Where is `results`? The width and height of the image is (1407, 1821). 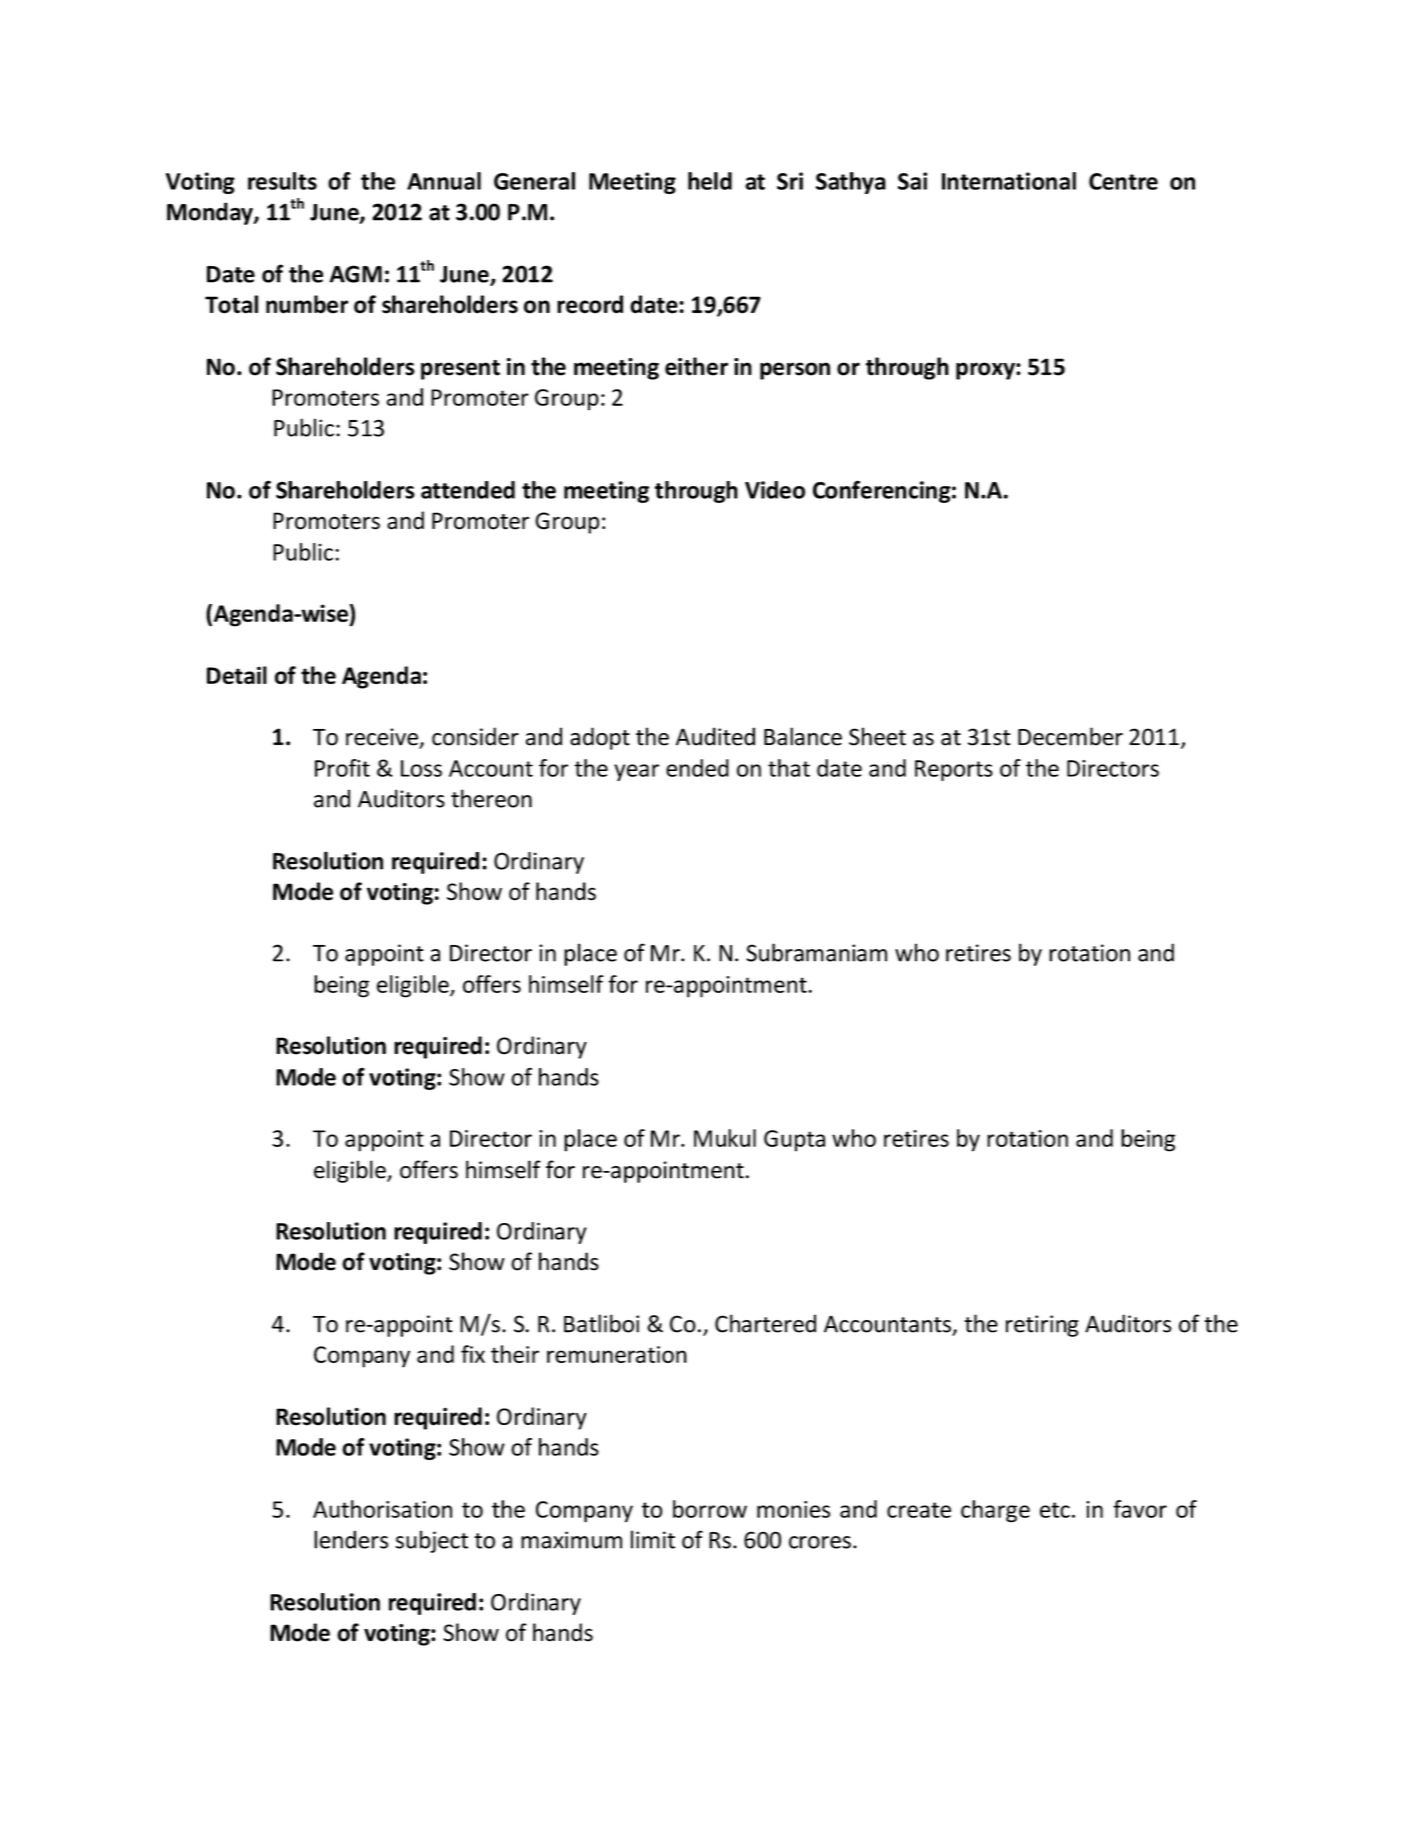 results is located at coordinates (282, 181).
